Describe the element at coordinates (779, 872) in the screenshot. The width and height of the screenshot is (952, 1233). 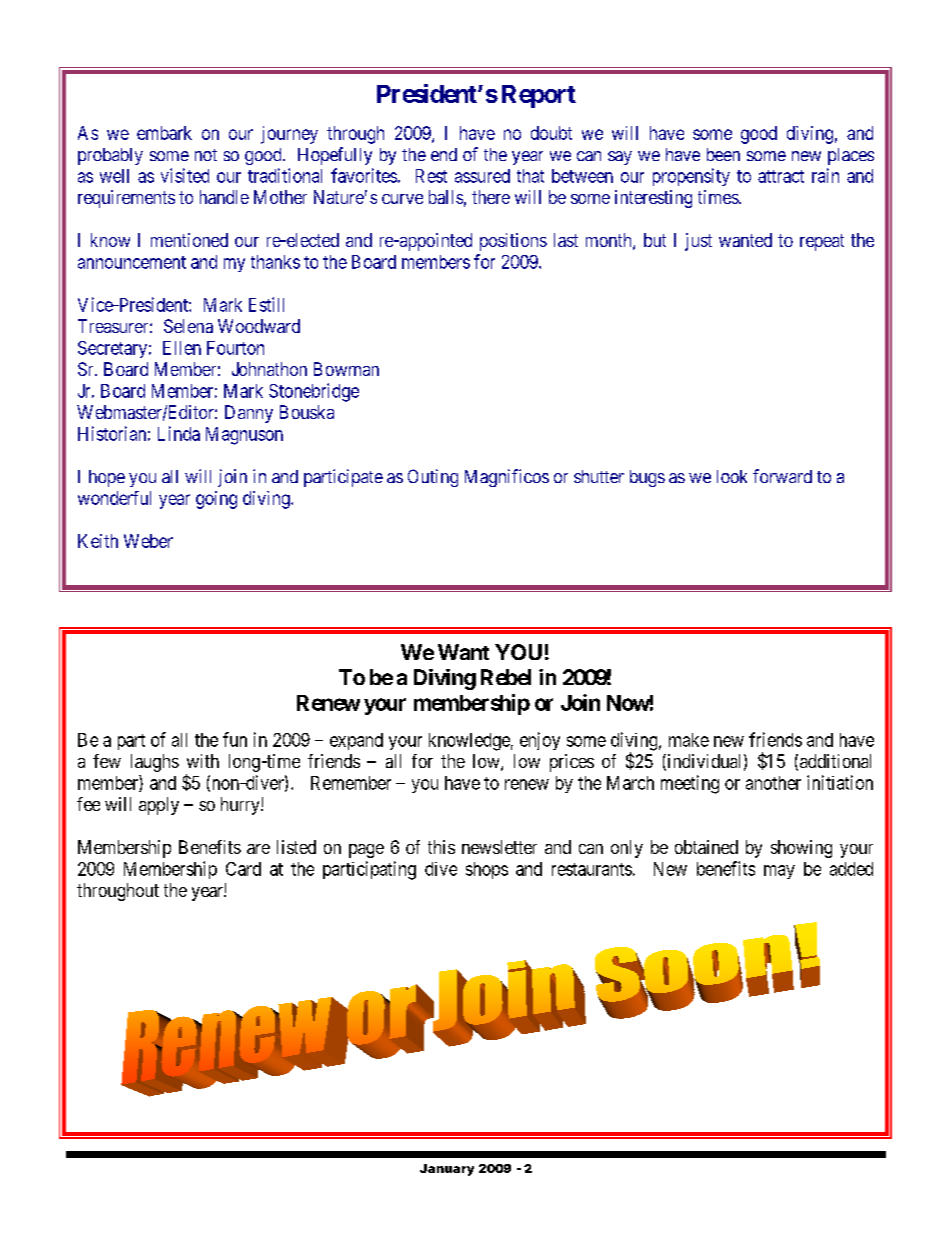
I see `may` at that location.
